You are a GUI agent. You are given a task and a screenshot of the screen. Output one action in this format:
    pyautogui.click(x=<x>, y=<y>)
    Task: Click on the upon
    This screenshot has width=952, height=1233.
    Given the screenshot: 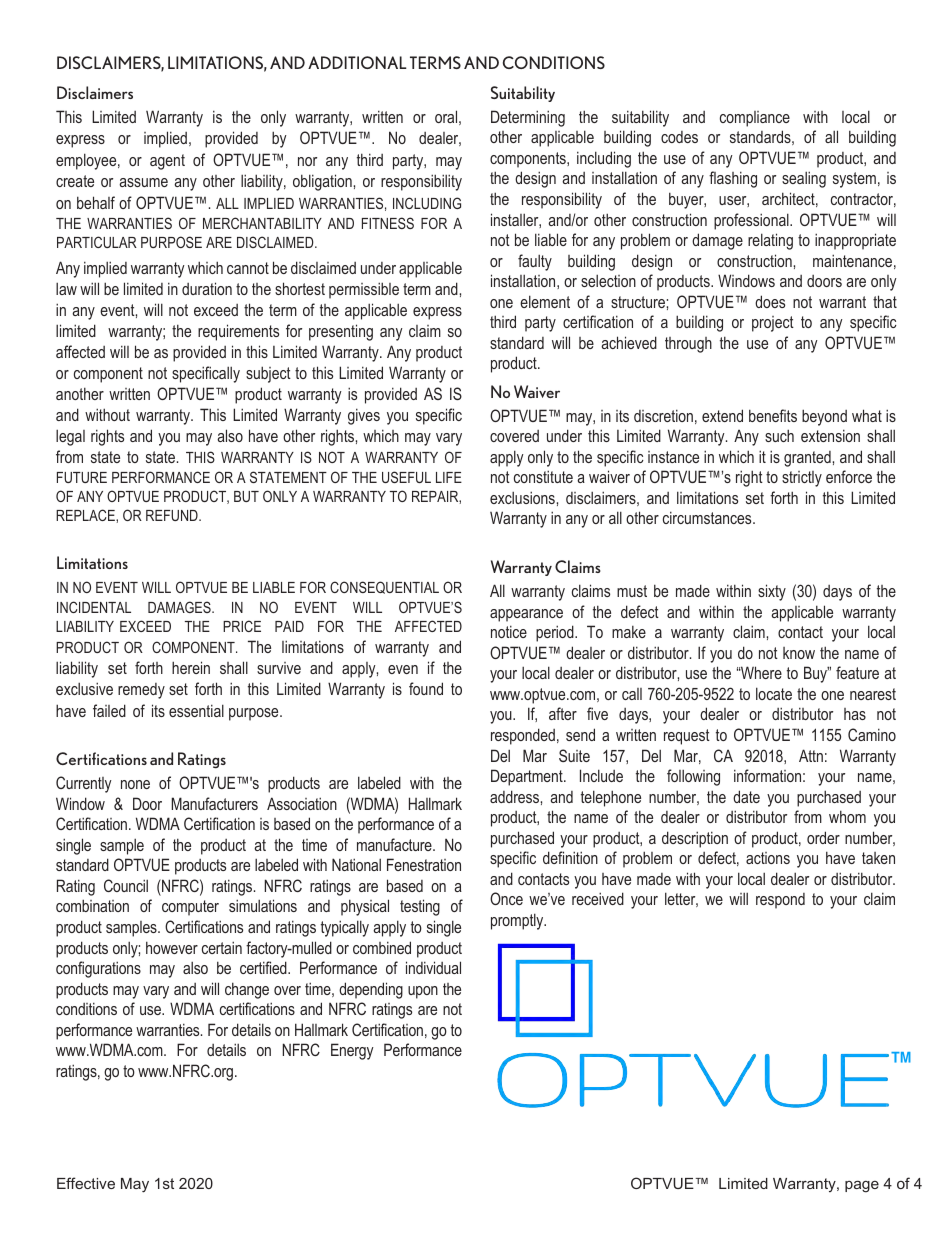 What is the action you would take?
    pyautogui.click(x=423, y=992)
